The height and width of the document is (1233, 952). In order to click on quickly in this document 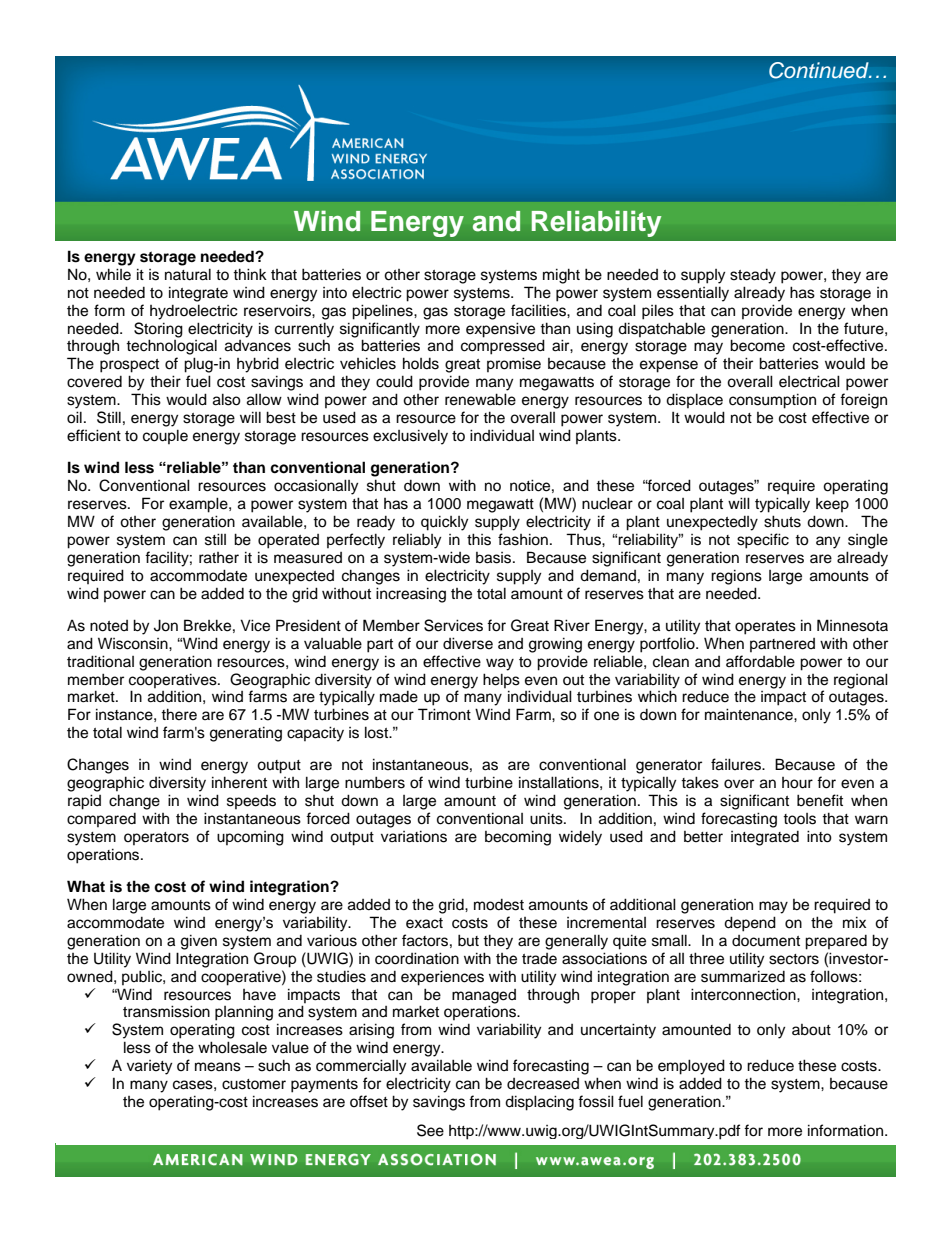, I will do `click(444, 523)`.
